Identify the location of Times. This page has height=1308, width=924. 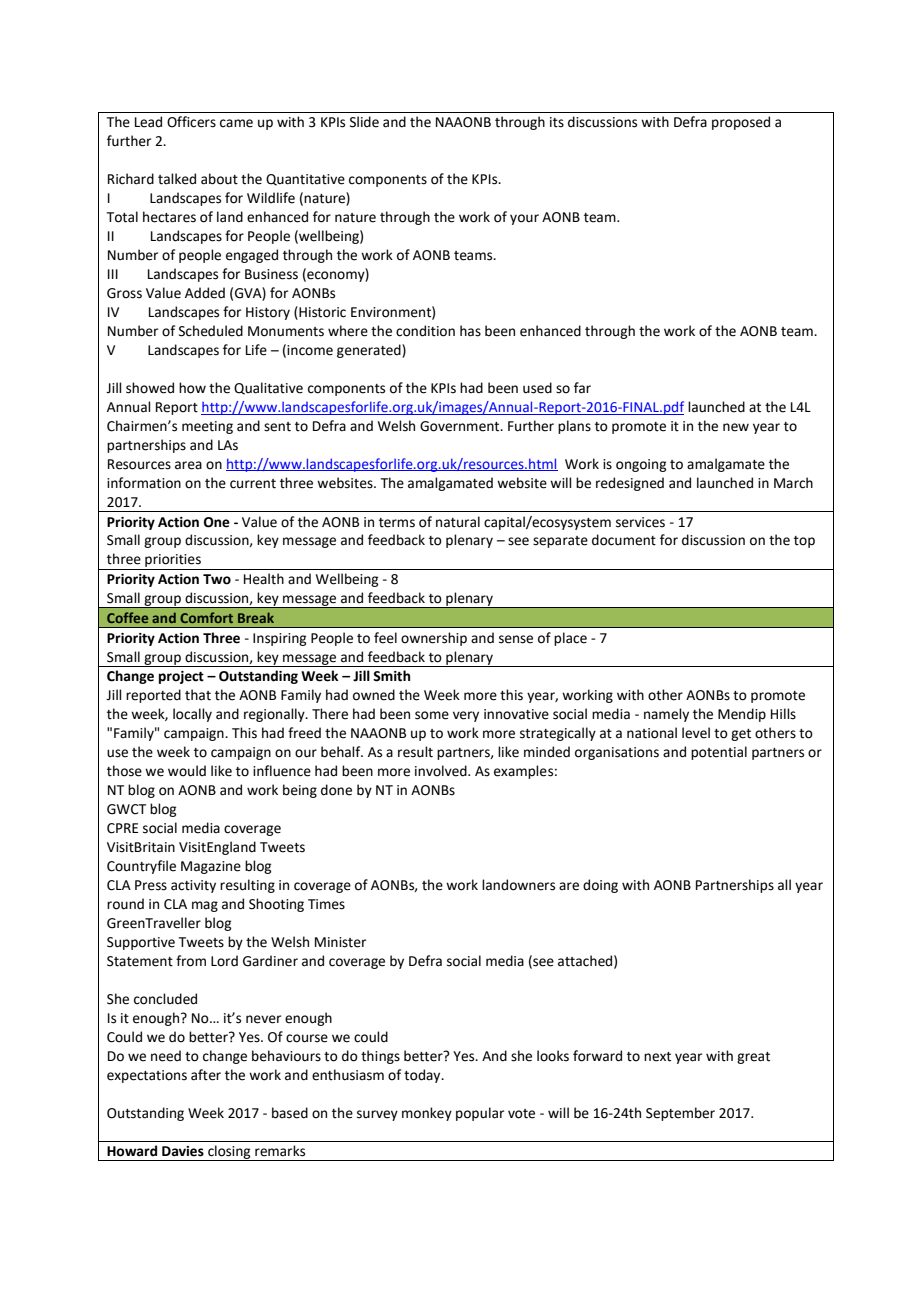
(326, 904).
